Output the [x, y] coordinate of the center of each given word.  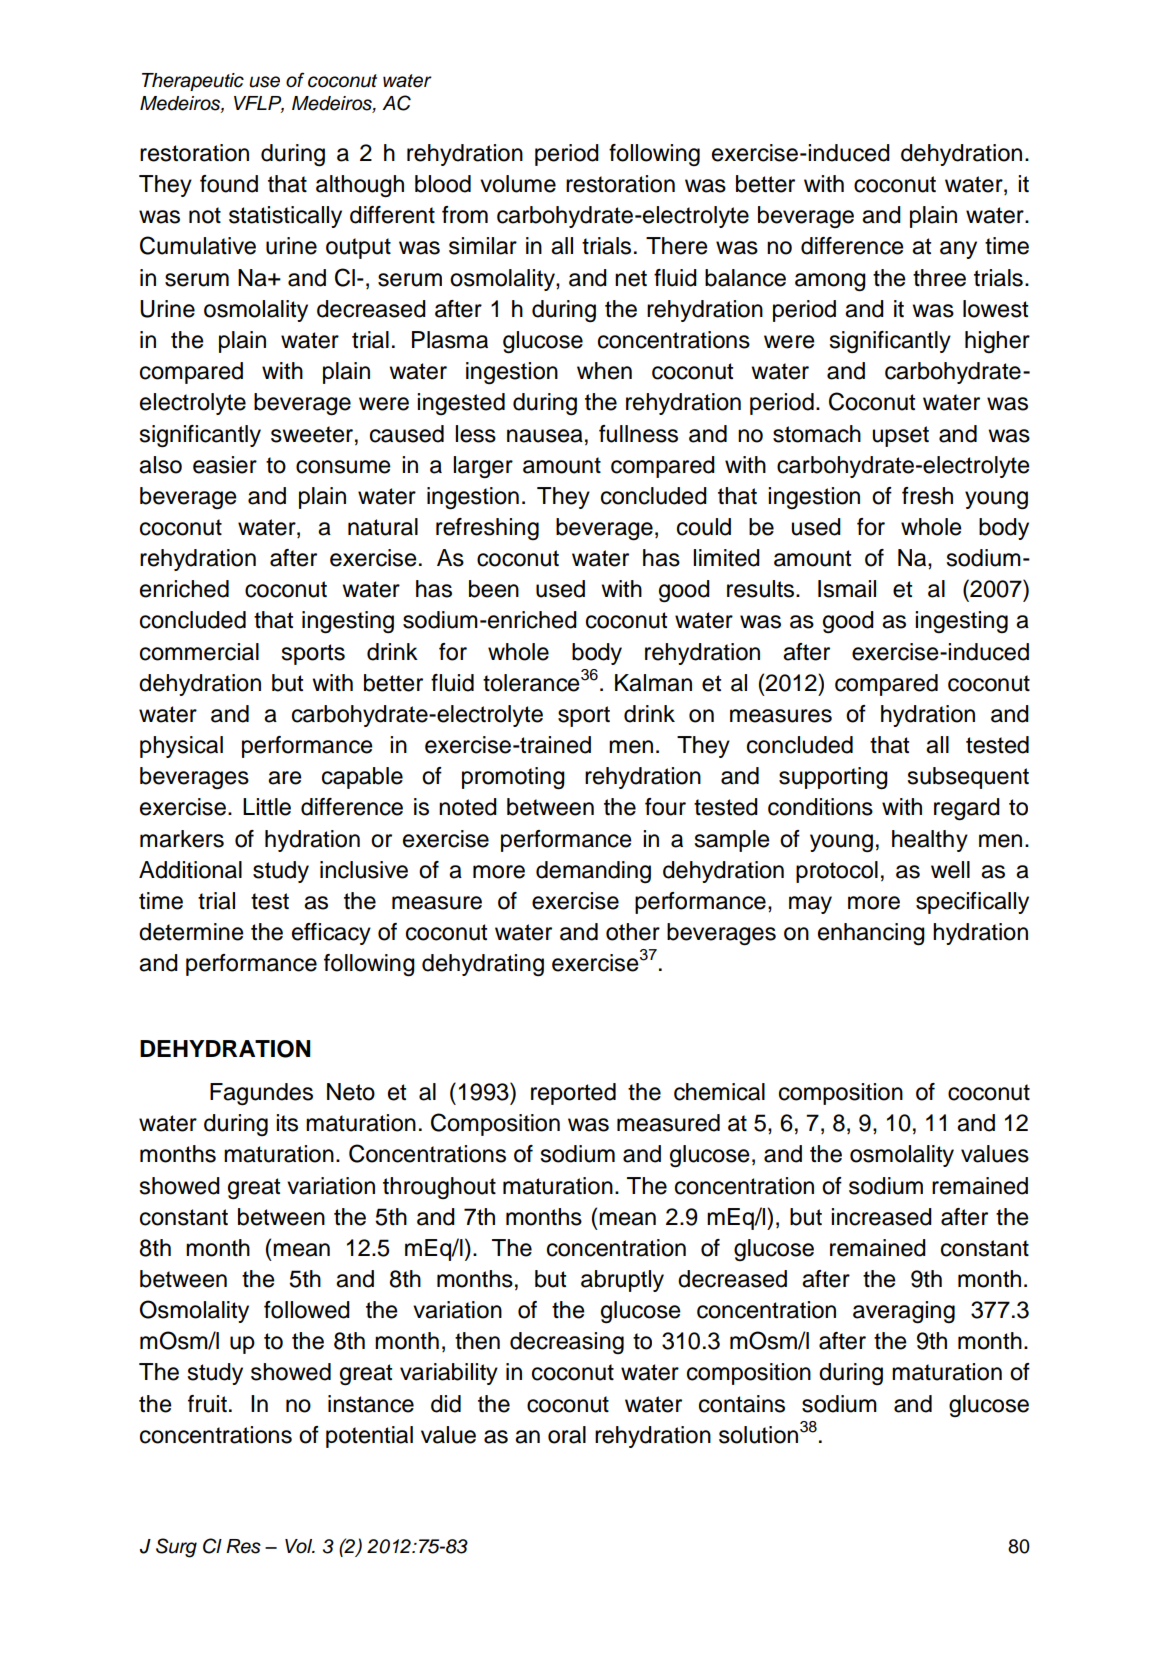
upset [901, 436]
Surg [176, 1548]
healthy [930, 841]
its [287, 1123]
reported [573, 1094]
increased [881, 1217]
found [229, 184]
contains [742, 1404]
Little [267, 807]
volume [518, 184]
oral [567, 1435]
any [958, 250]
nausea [545, 436]
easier [225, 465]
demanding [593, 872]
